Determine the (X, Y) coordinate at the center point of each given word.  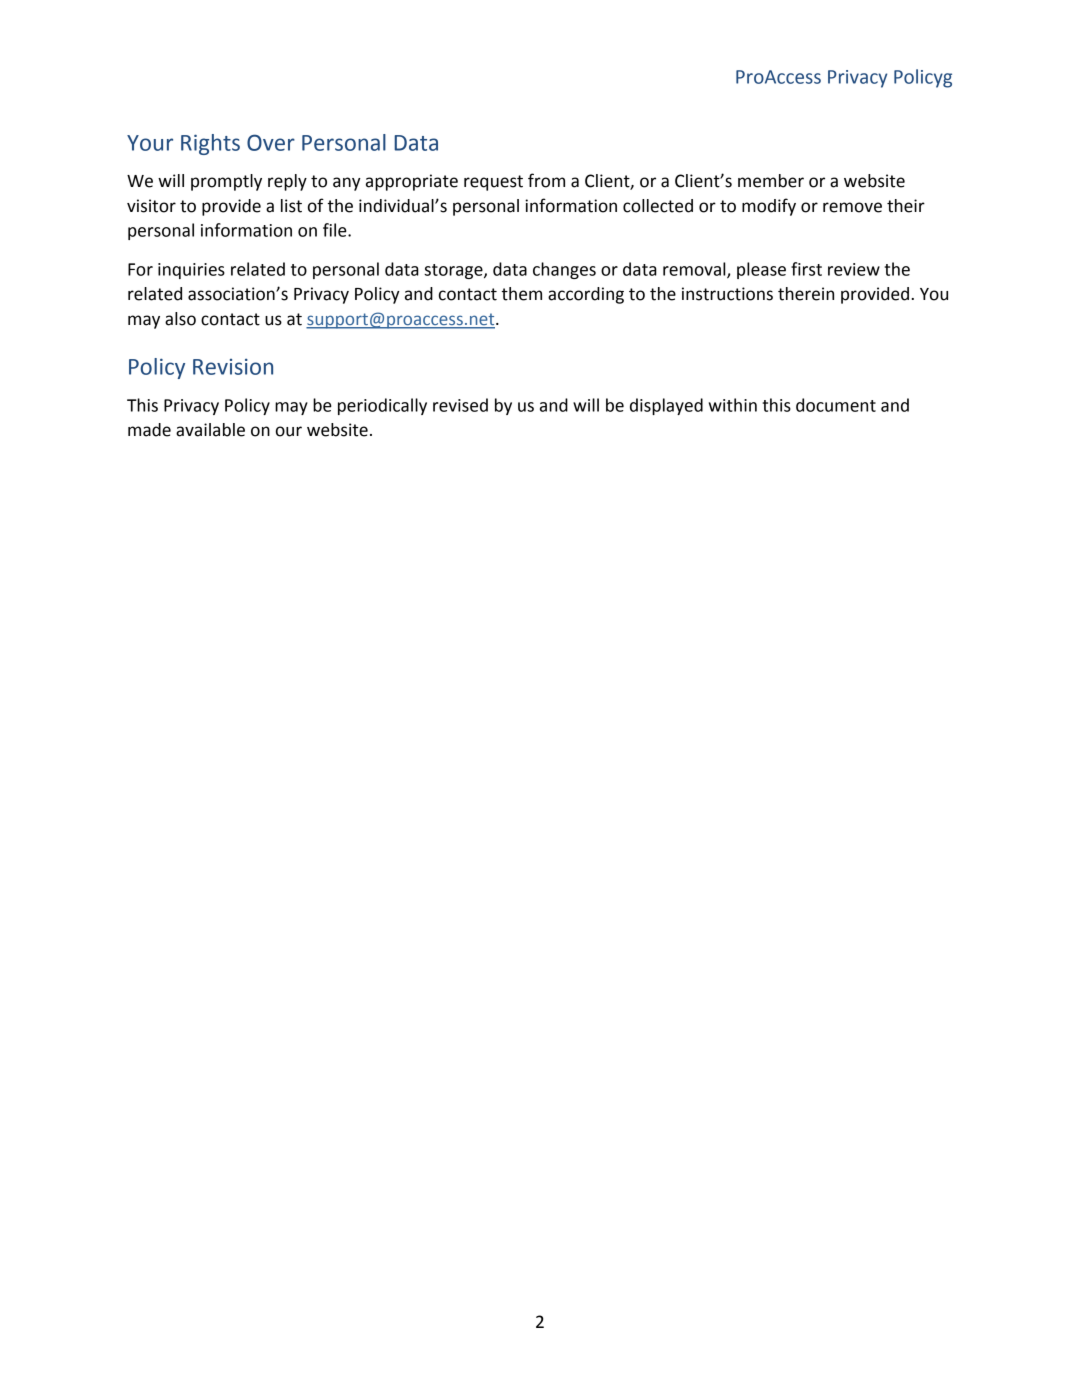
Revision (233, 367)
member (771, 181)
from (546, 180)
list (291, 206)
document (836, 405)
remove (852, 207)
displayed (666, 406)
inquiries (191, 271)
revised (460, 405)
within (733, 405)
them (522, 294)
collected (658, 206)
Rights (210, 144)
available (210, 430)
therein (806, 294)
